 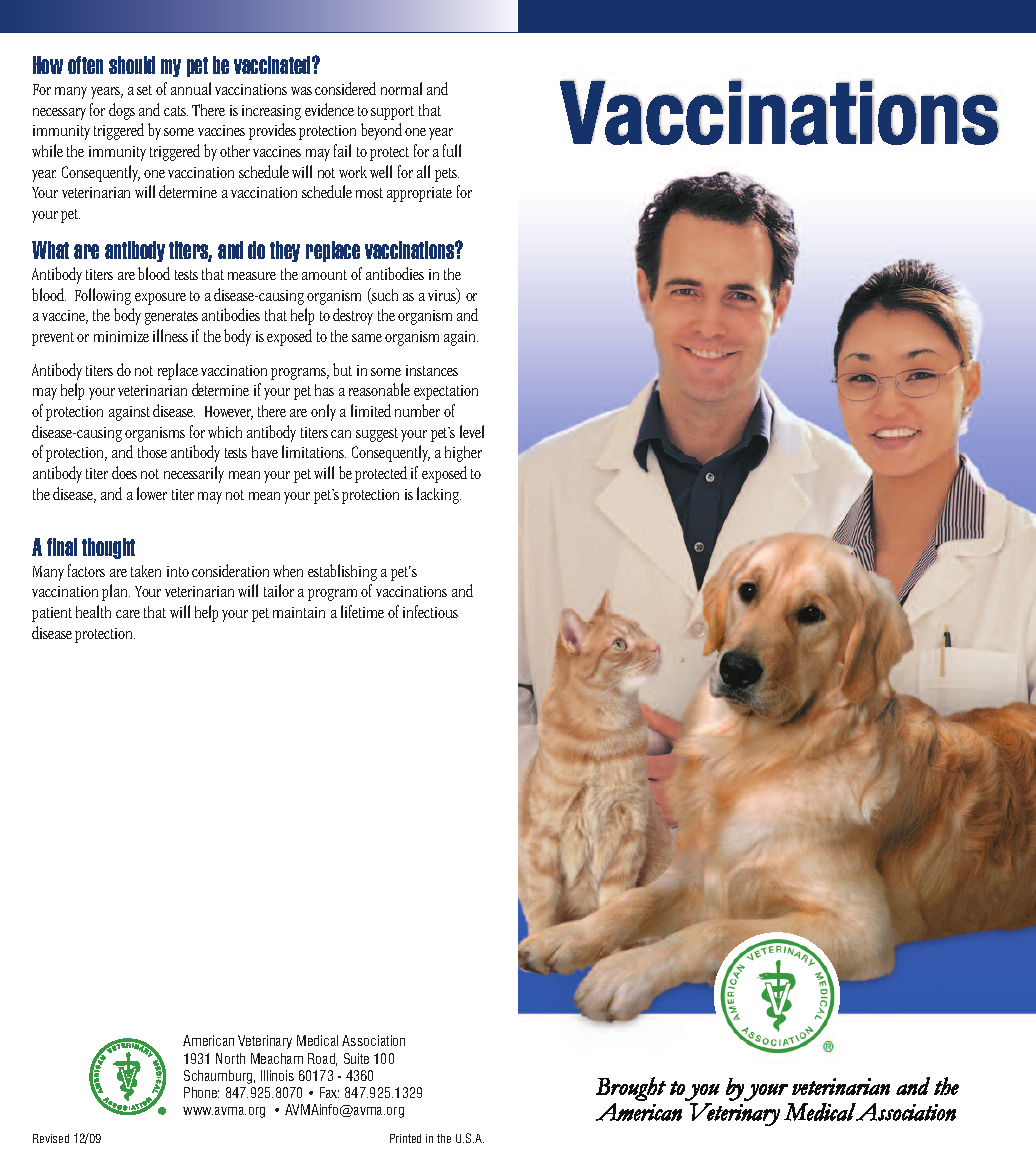 I want to click on health, so click(x=93, y=611).
